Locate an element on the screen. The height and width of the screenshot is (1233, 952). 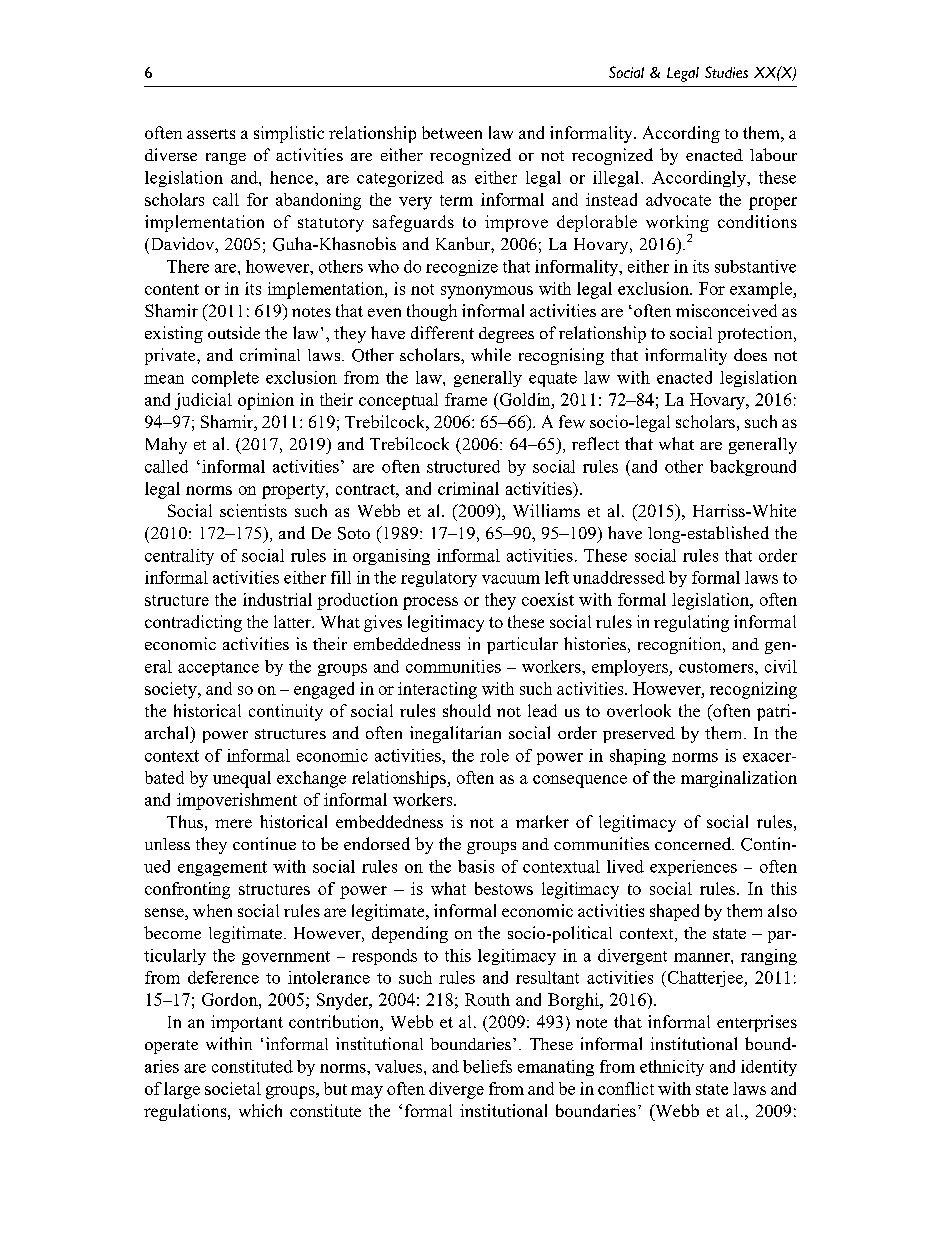
concerned is located at coordinates (694, 843).
